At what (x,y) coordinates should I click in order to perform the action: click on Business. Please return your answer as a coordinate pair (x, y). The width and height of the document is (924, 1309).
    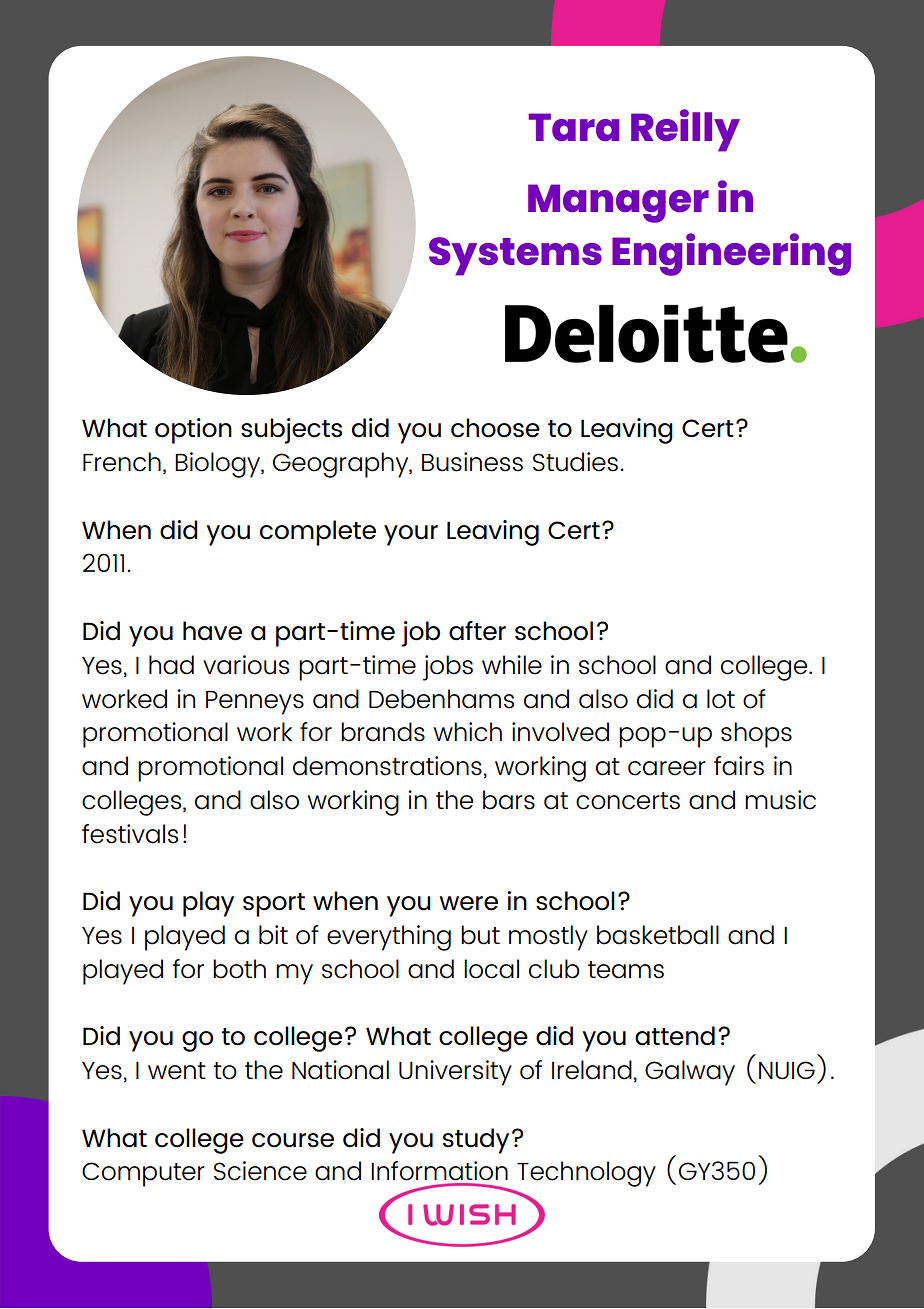
    Looking at the image, I should click on (472, 462).
